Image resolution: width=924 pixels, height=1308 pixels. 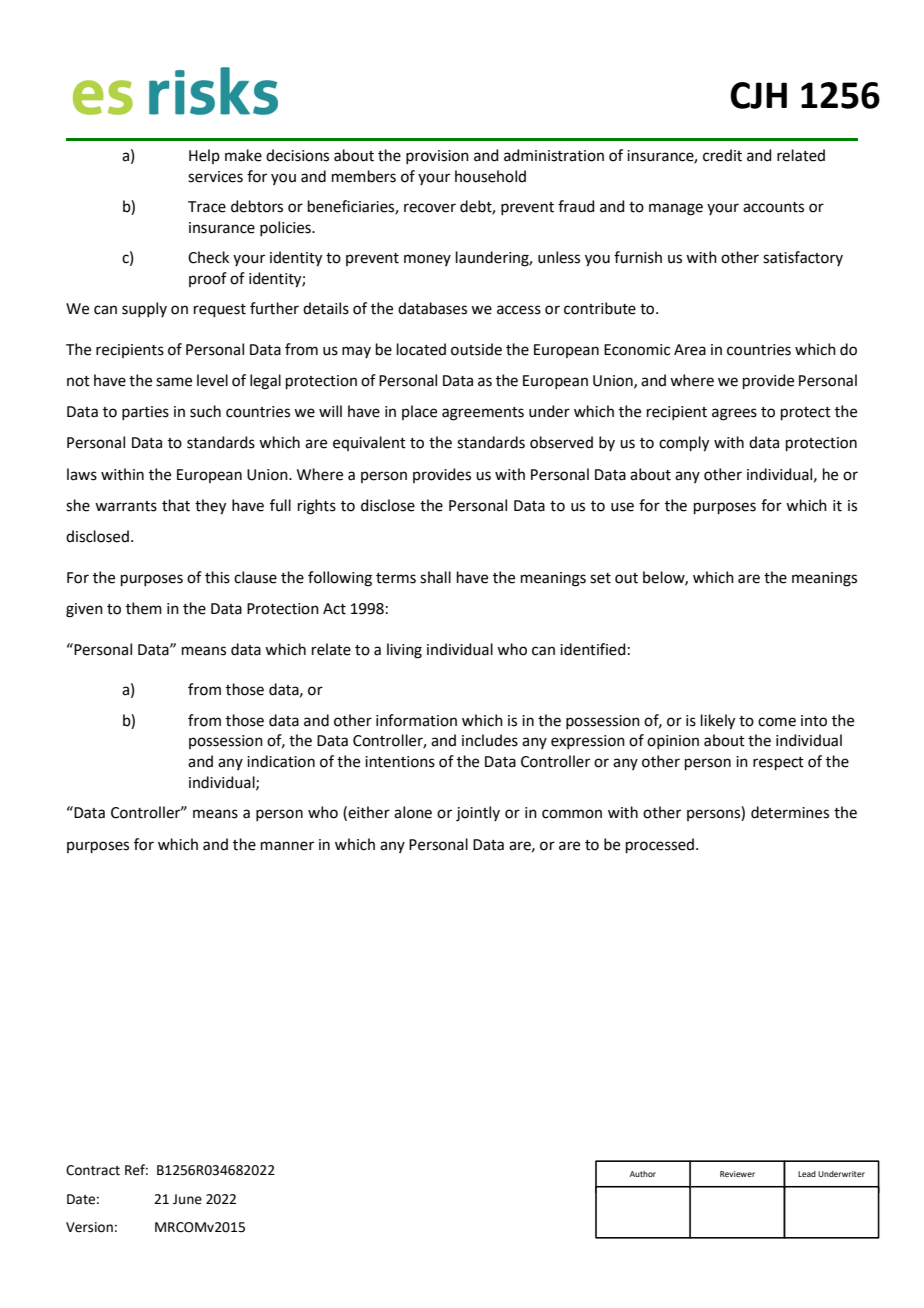 What do you see at coordinates (207, 207) in the screenshot?
I see `Trace` at bounding box center [207, 207].
